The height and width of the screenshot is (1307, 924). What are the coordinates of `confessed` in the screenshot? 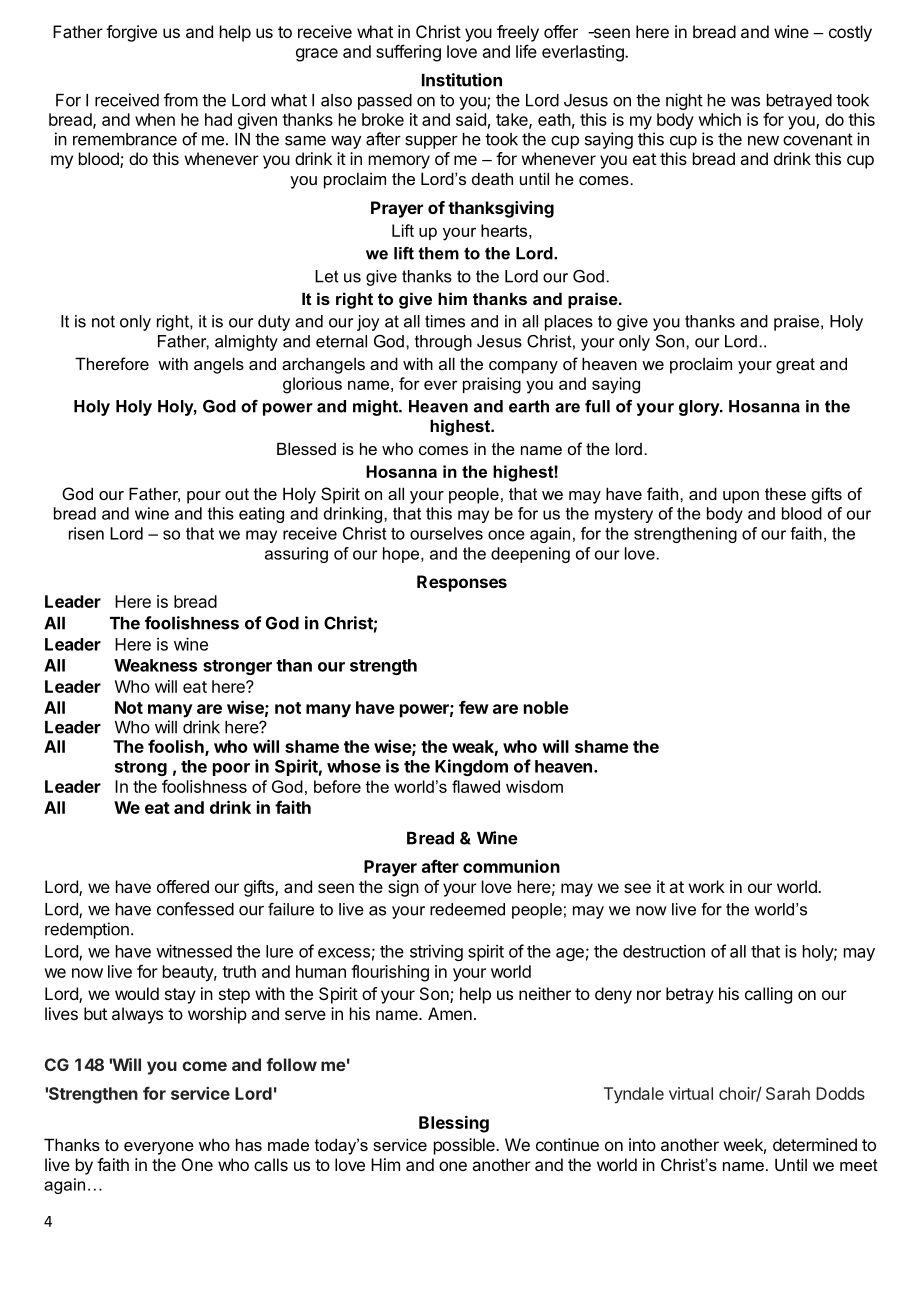 It's located at (195, 909).
